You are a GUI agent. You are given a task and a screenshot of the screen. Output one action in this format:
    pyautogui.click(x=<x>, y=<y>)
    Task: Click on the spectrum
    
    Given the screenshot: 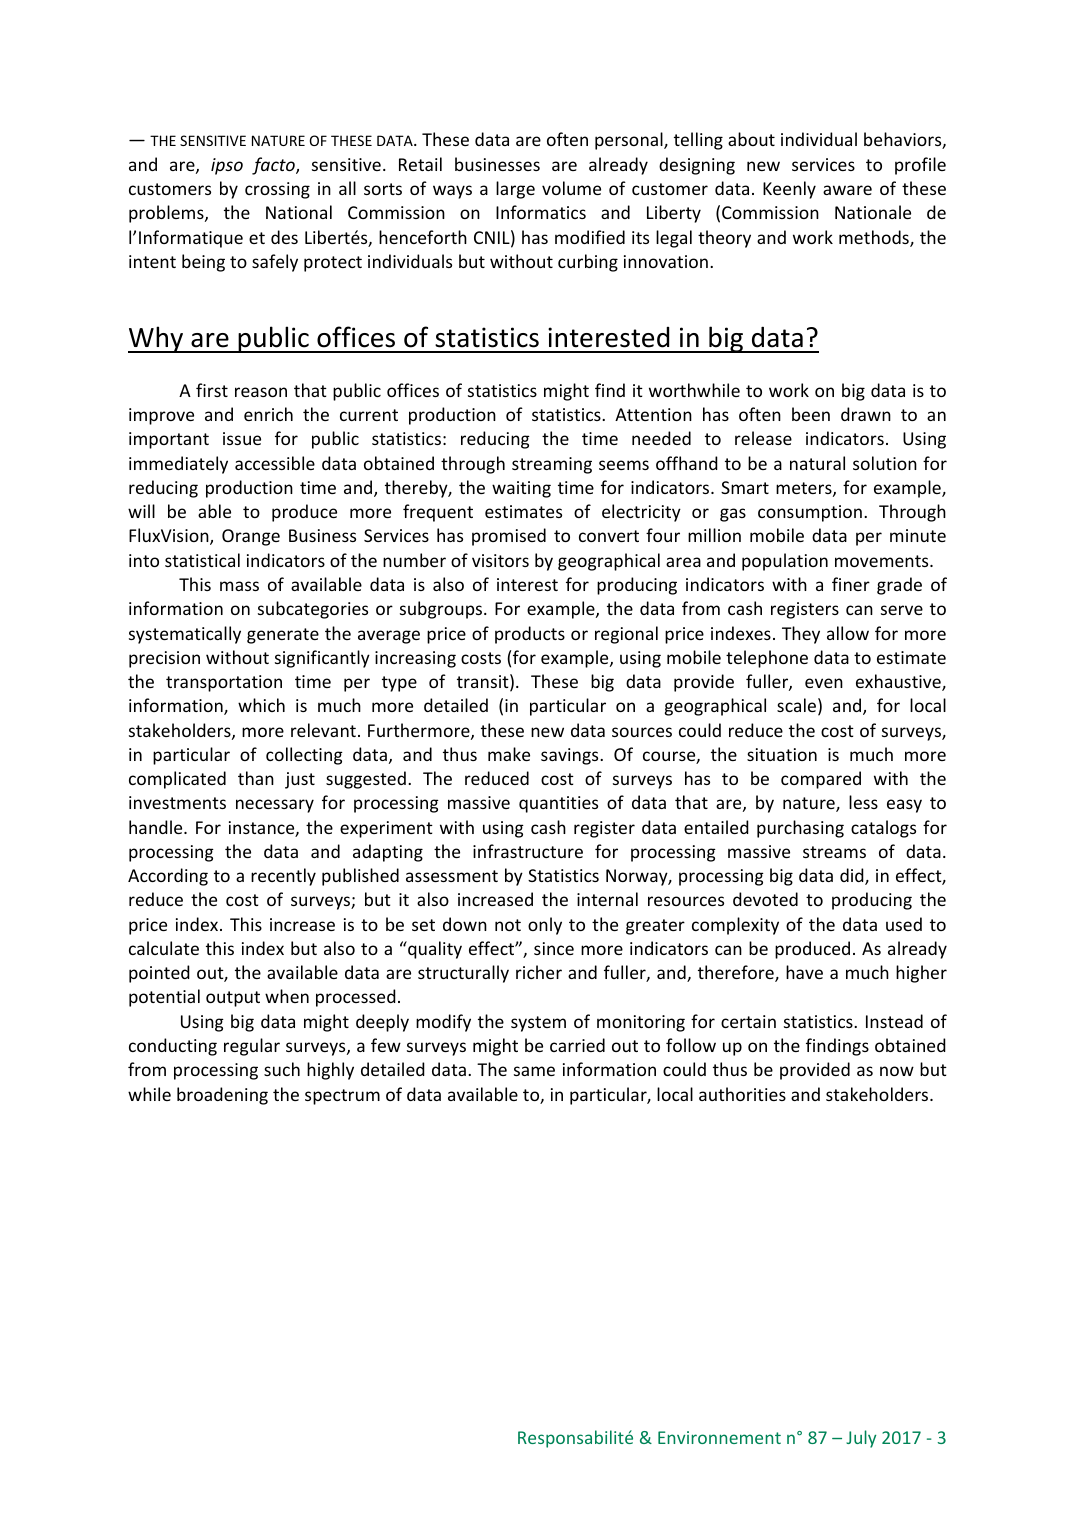 What is the action you would take?
    pyautogui.click(x=342, y=1097)
